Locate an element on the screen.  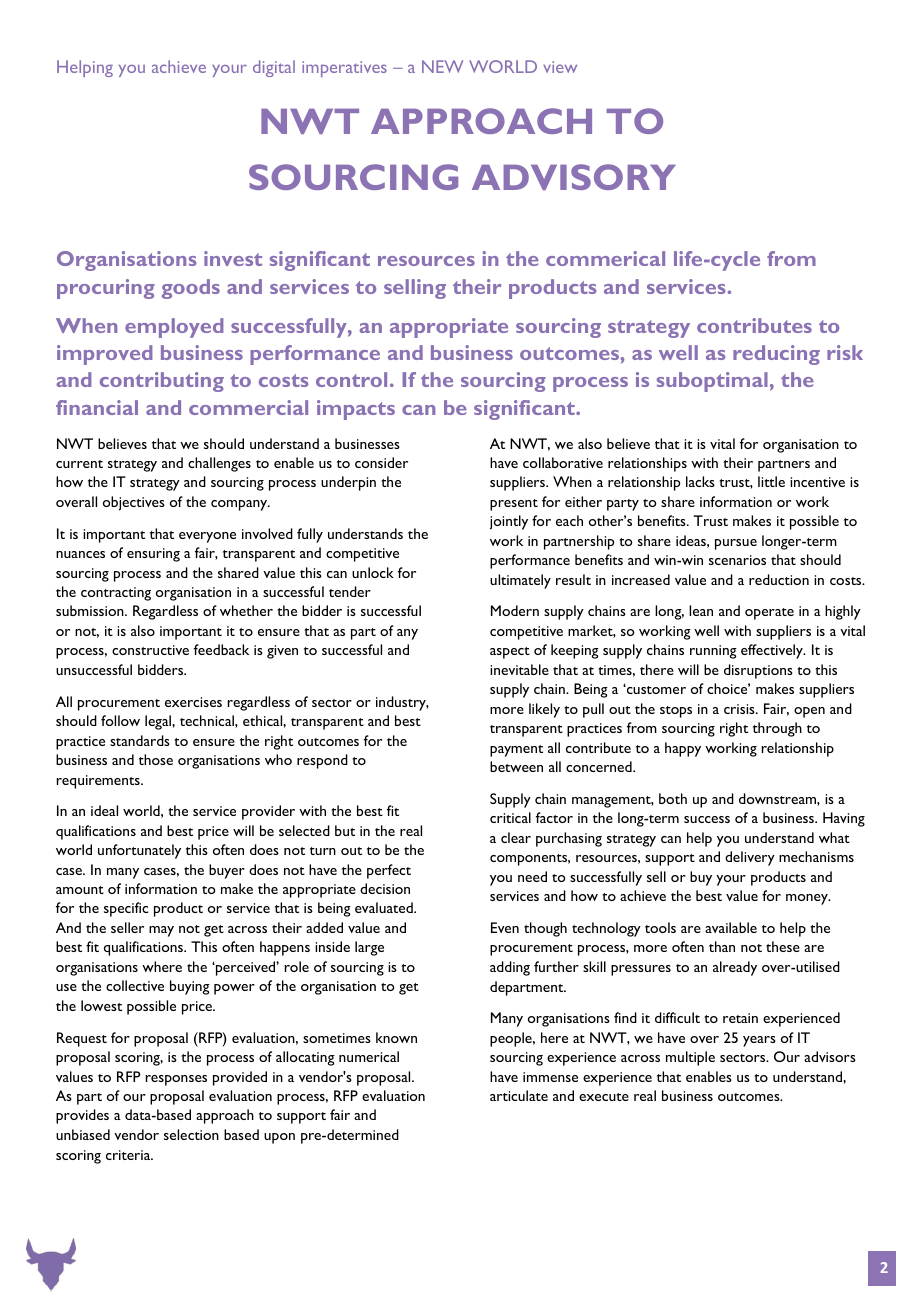
selection is located at coordinates (191, 1134).
